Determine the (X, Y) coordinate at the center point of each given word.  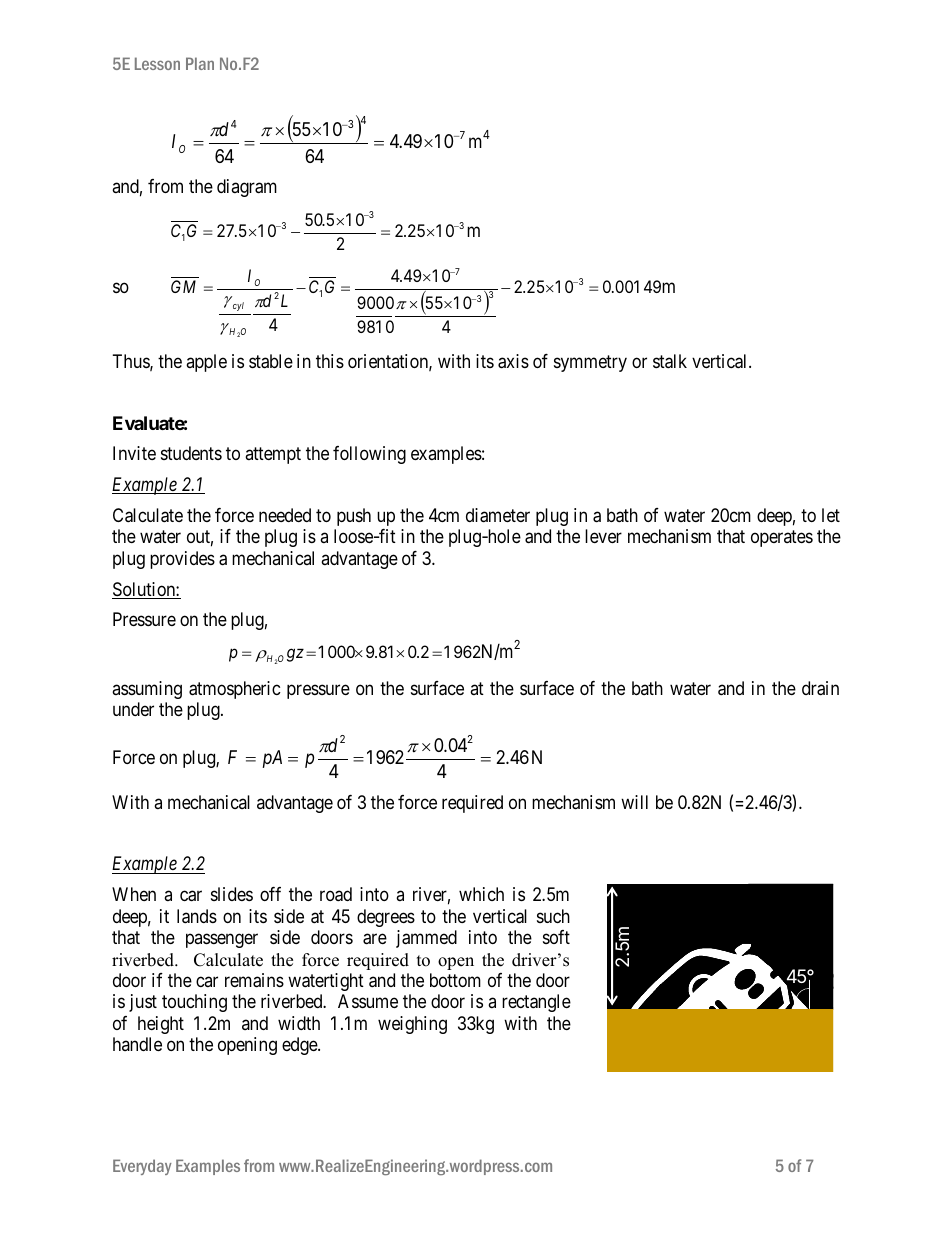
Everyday (142, 1167)
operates (782, 538)
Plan (200, 63)
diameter (498, 515)
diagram (247, 188)
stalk (670, 361)
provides (182, 560)
